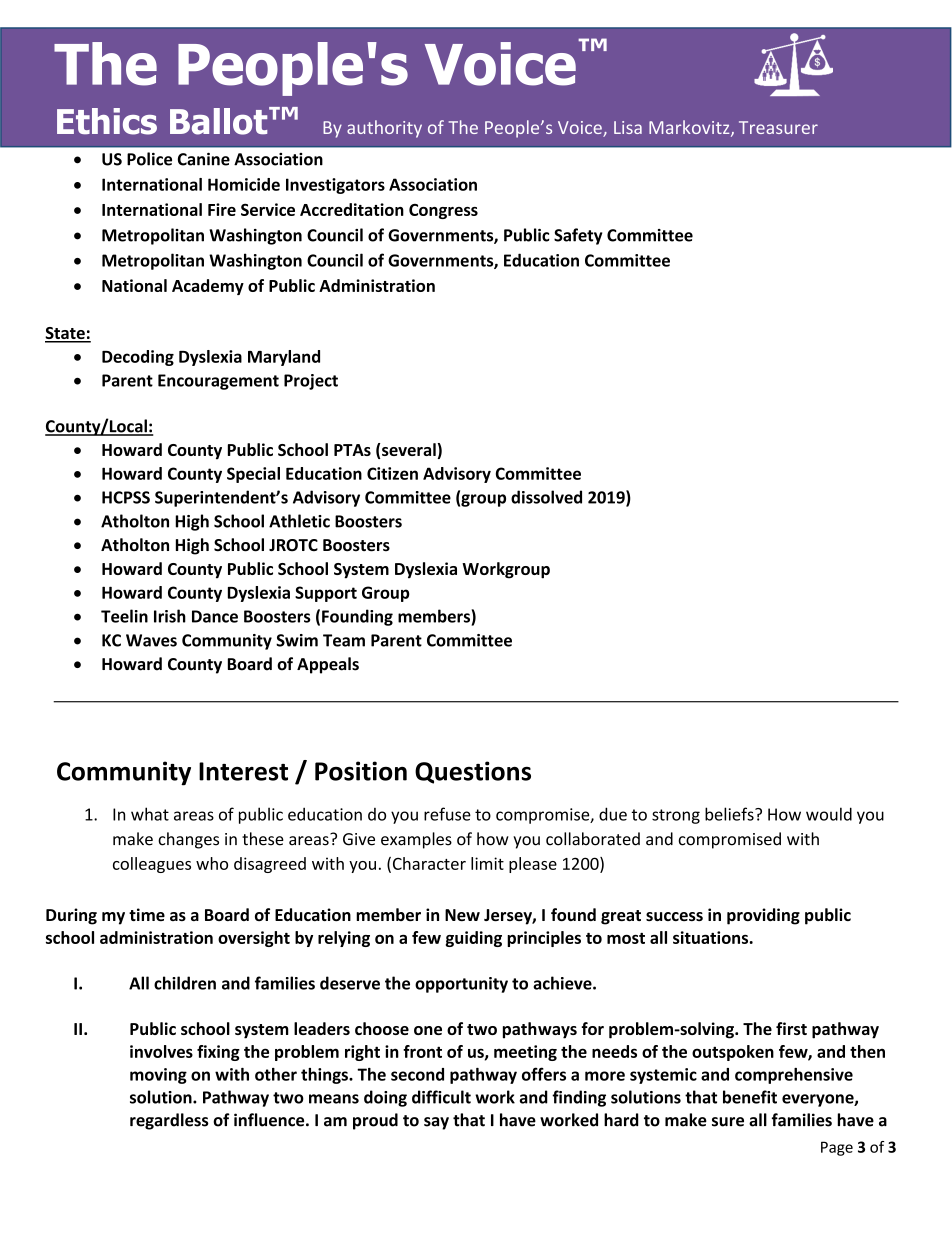 This document has height=1233, width=952. What do you see at coordinates (447, 814) in the document?
I see `refuse` at bounding box center [447, 814].
